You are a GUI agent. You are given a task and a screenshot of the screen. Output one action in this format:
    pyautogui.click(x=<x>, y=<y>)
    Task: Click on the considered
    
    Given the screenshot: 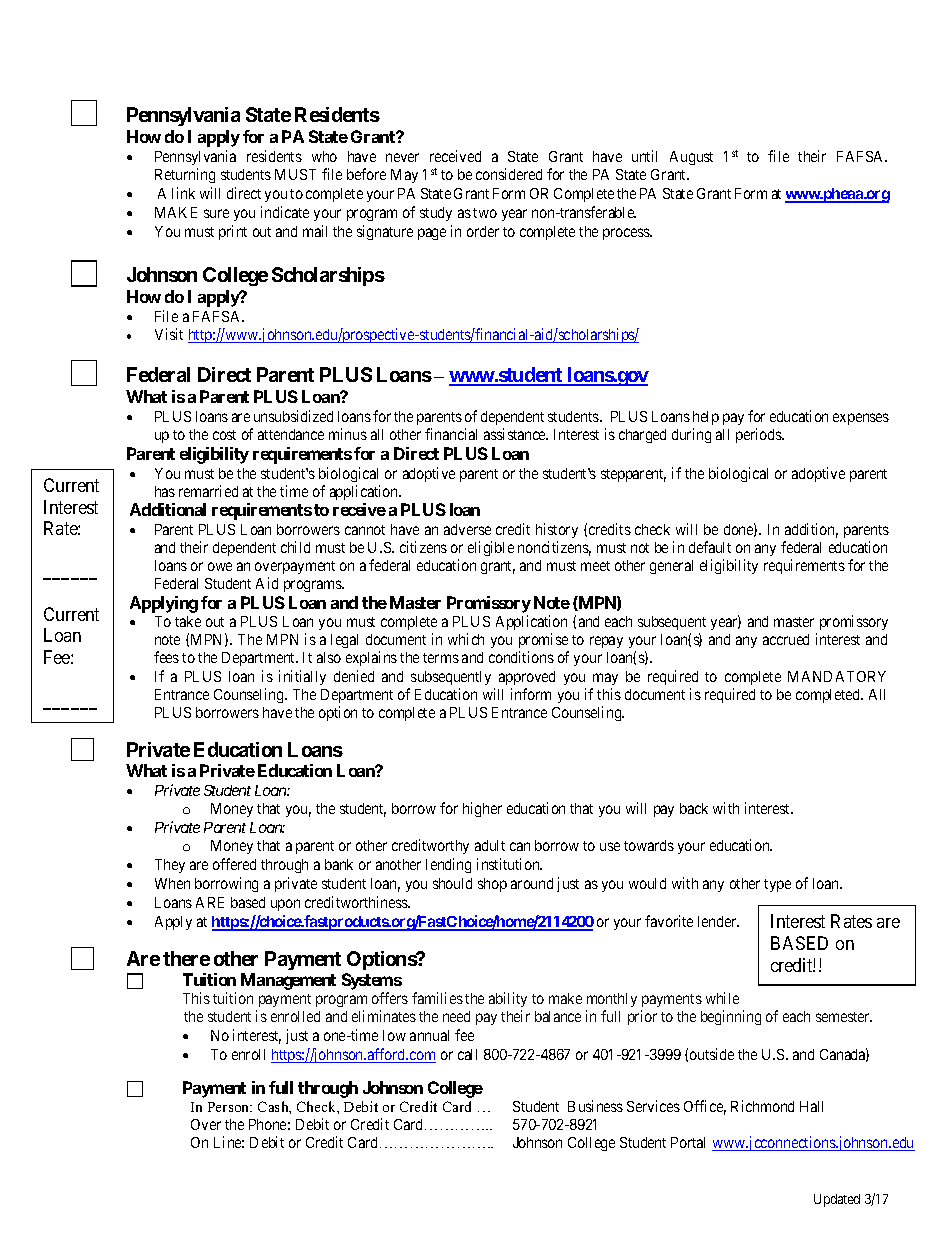 What is the action you would take?
    pyautogui.click(x=509, y=174)
